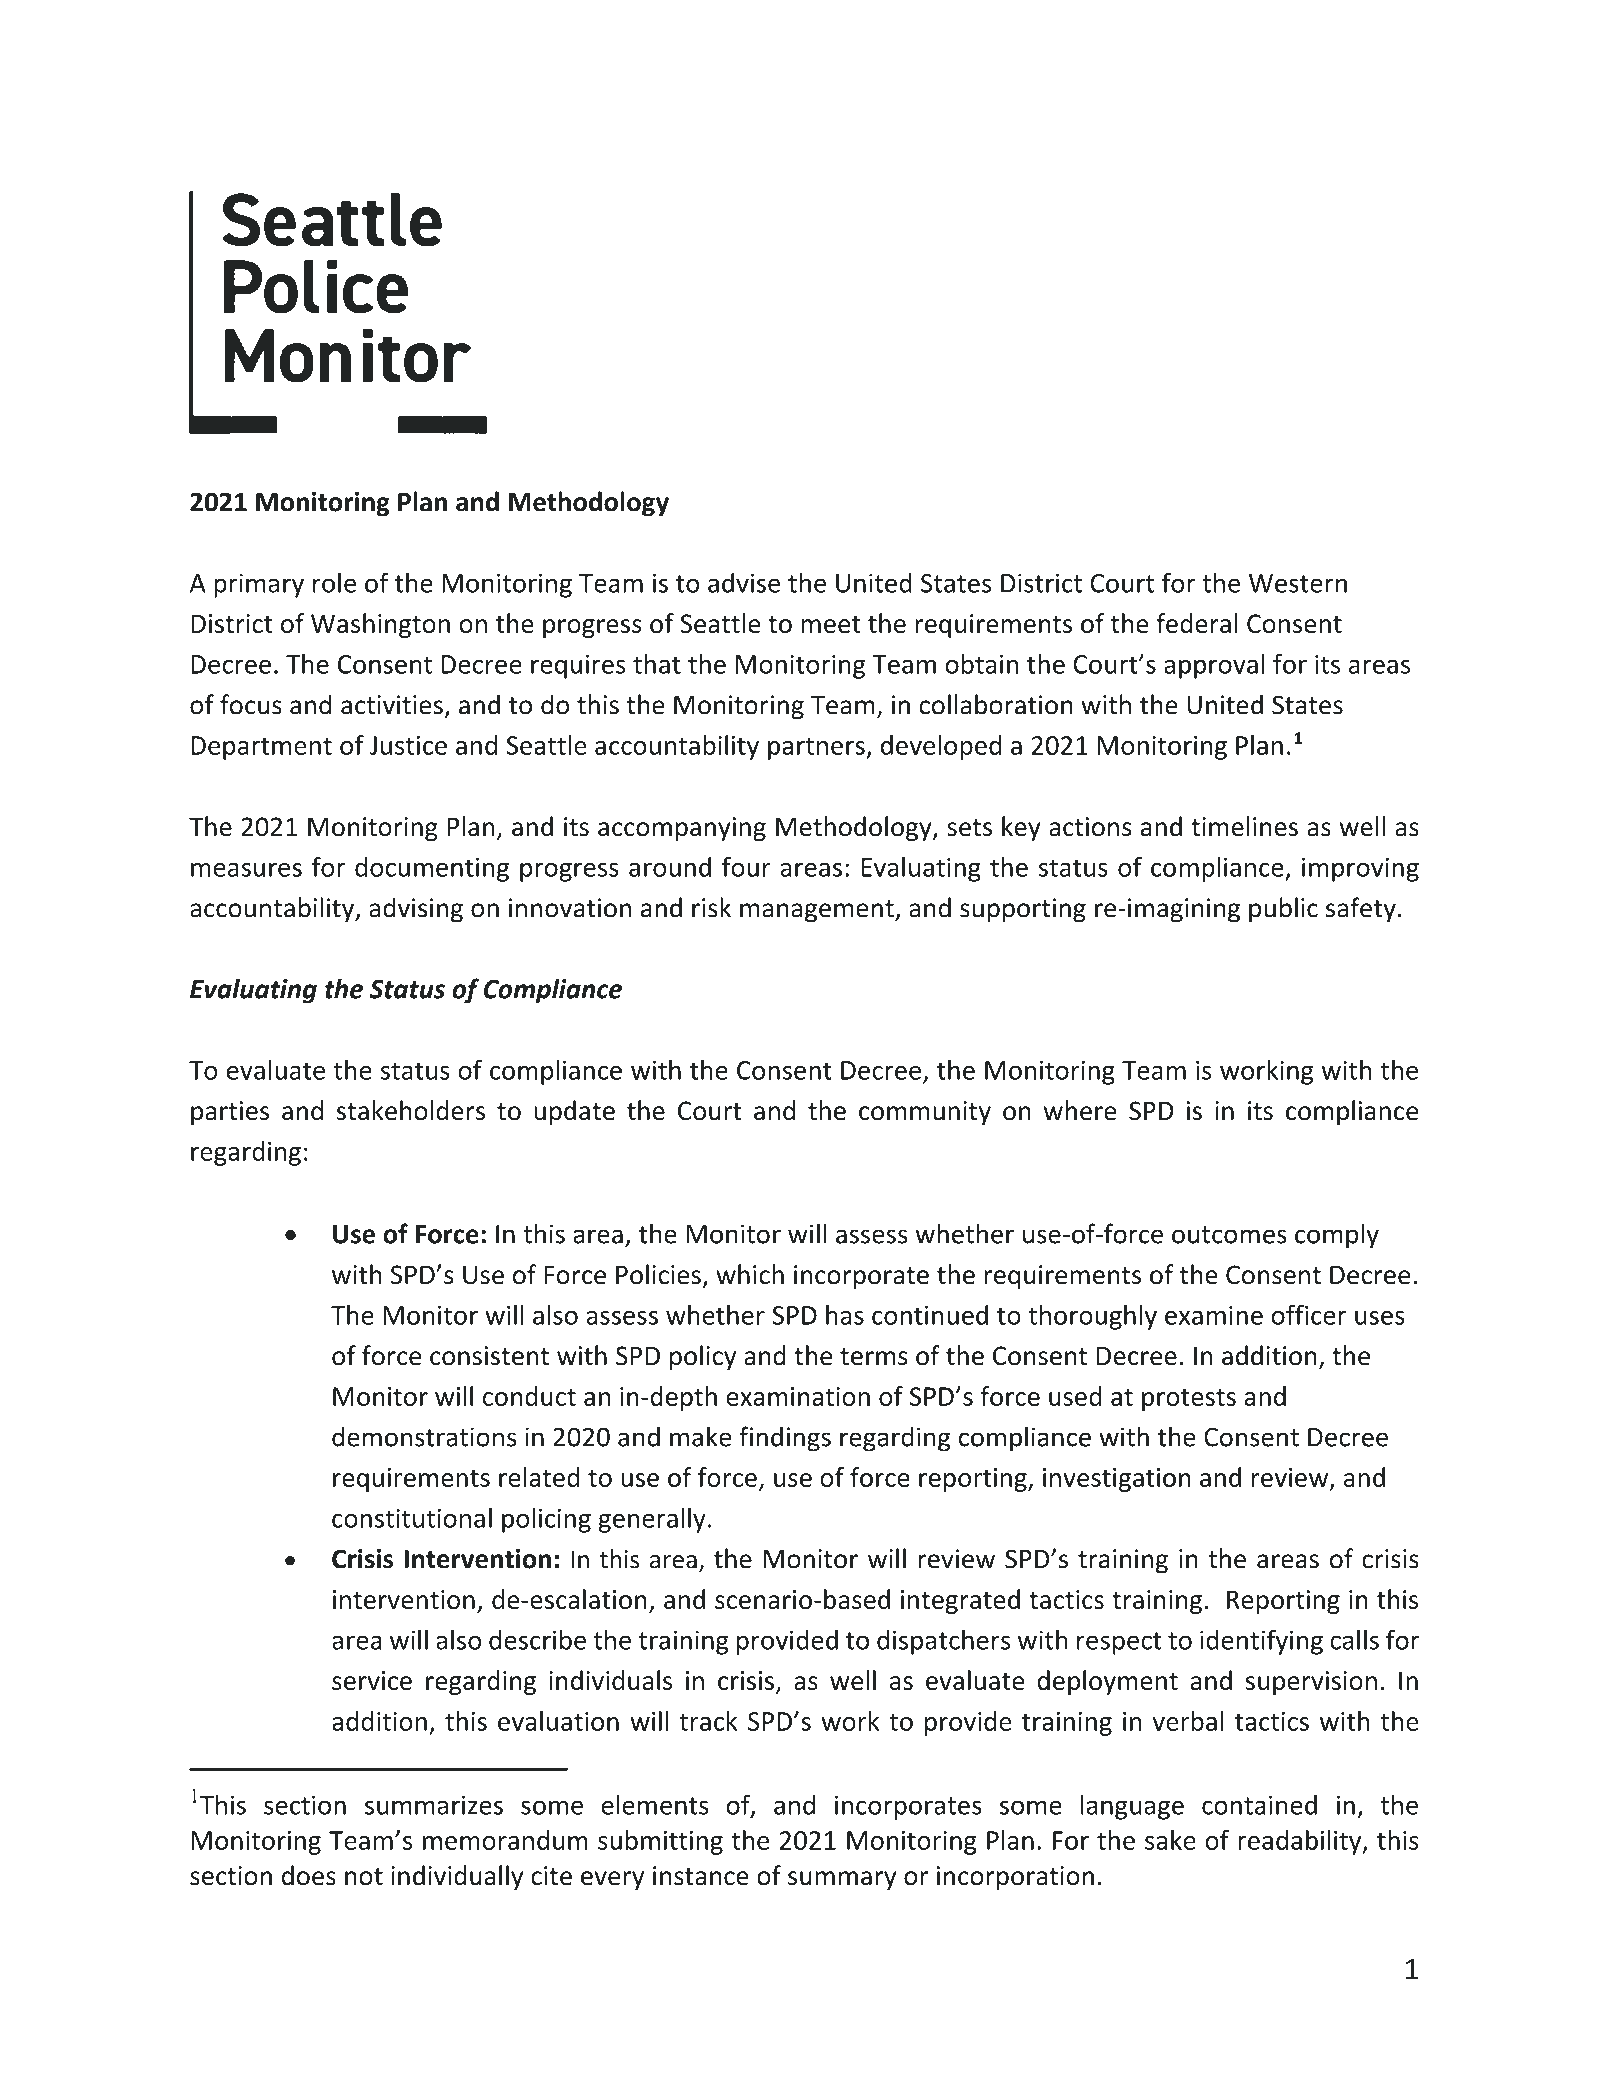 The image size is (1609, 2082). Describe the element at coordinates (364, 1877) in the screenshot. I see `not` at that location.
